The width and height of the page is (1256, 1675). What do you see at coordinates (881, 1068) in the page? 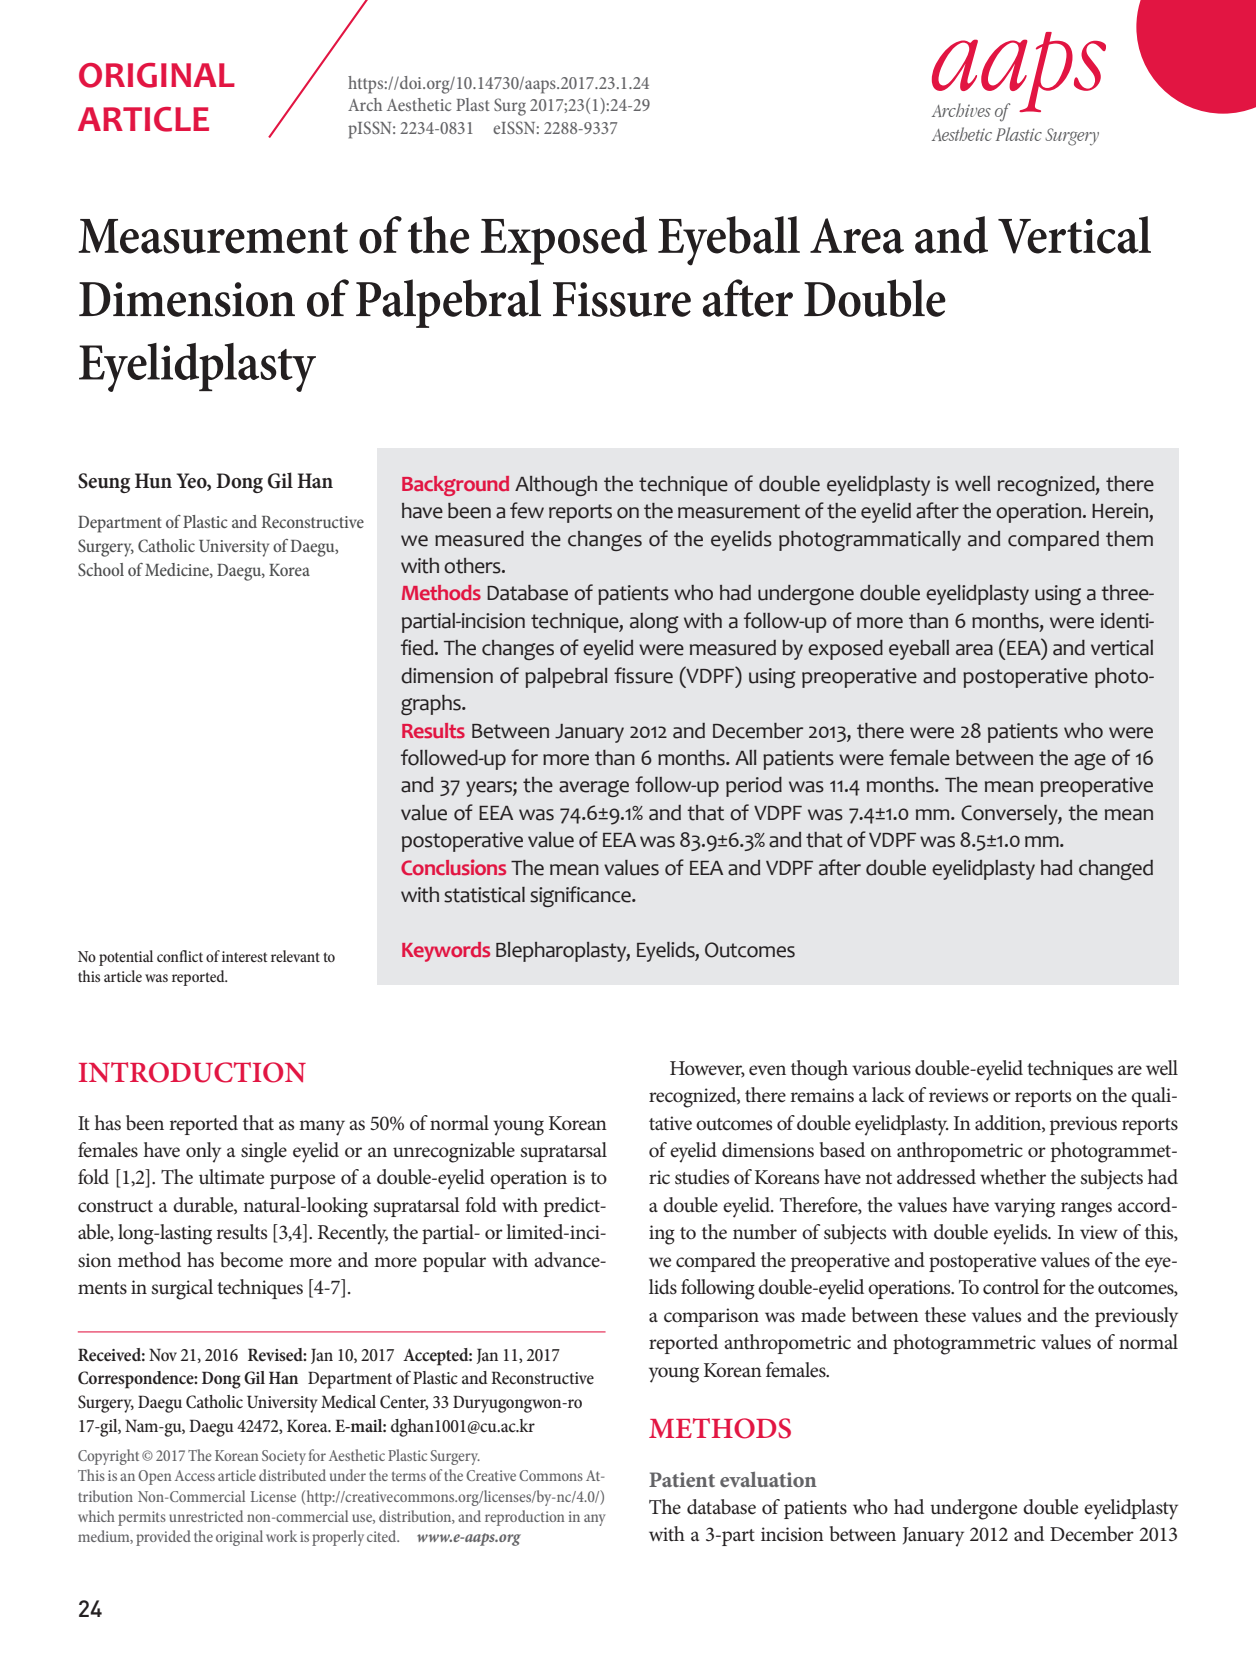
I see `various` at bounding box center [881, 1068].
